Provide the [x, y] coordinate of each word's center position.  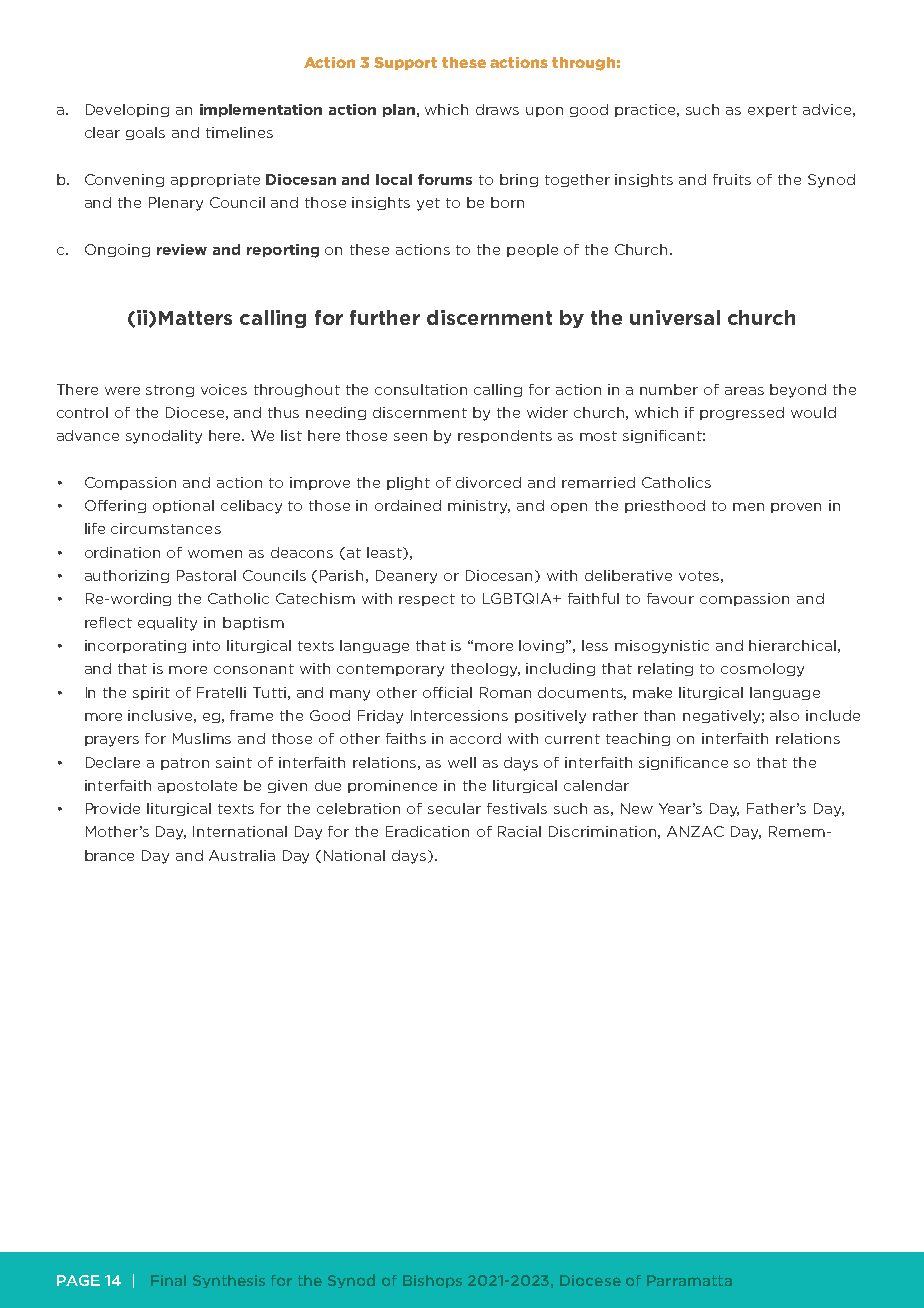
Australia [242, 855]
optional [183, 506]
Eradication [427, 831]
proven [796, 508]
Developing [127, 110]
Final [168, 1280]
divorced [488, 482]
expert [772, 111]
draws [497, 109]
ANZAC [695, 831]
